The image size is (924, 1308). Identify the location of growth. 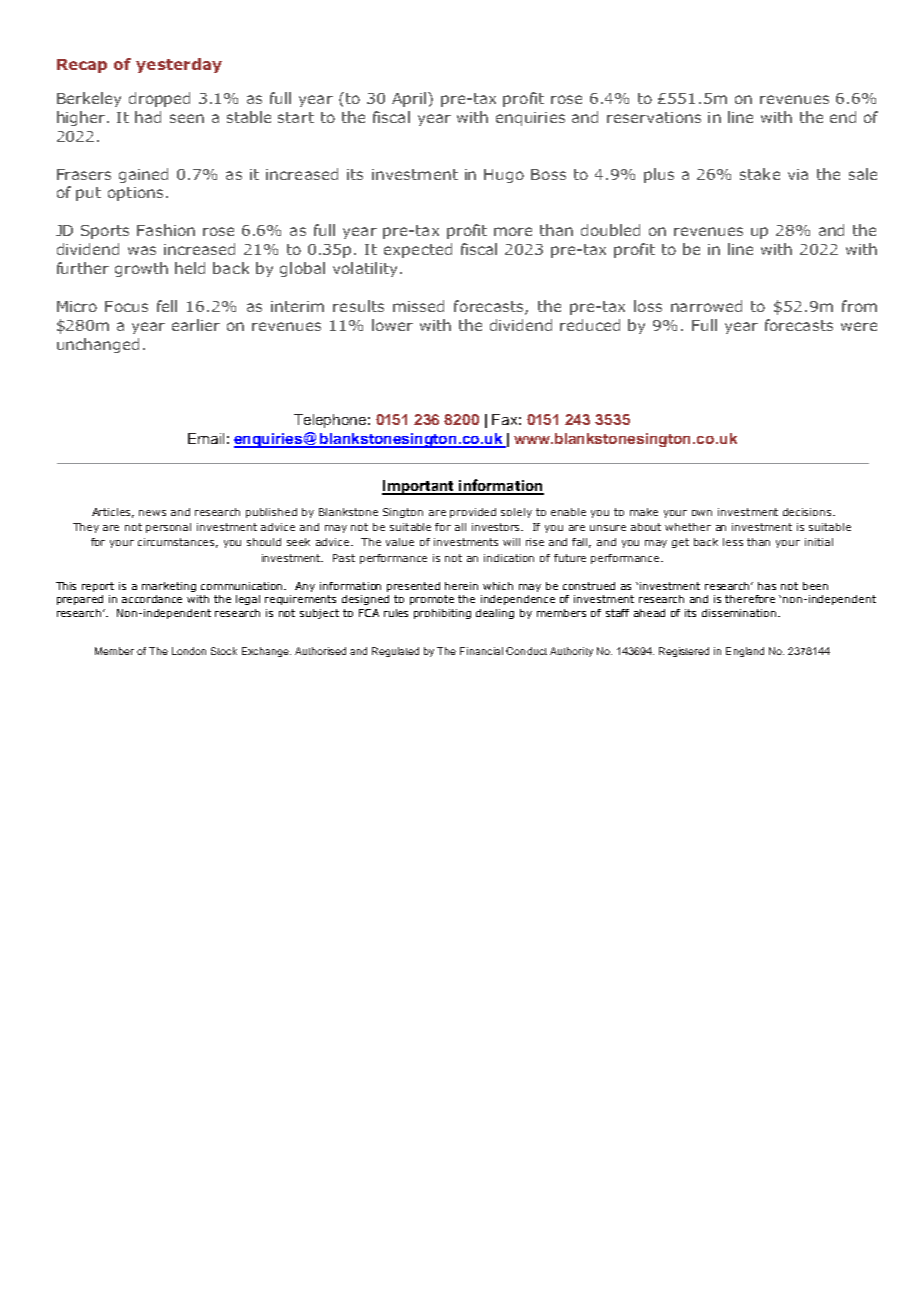
(141, 269).
